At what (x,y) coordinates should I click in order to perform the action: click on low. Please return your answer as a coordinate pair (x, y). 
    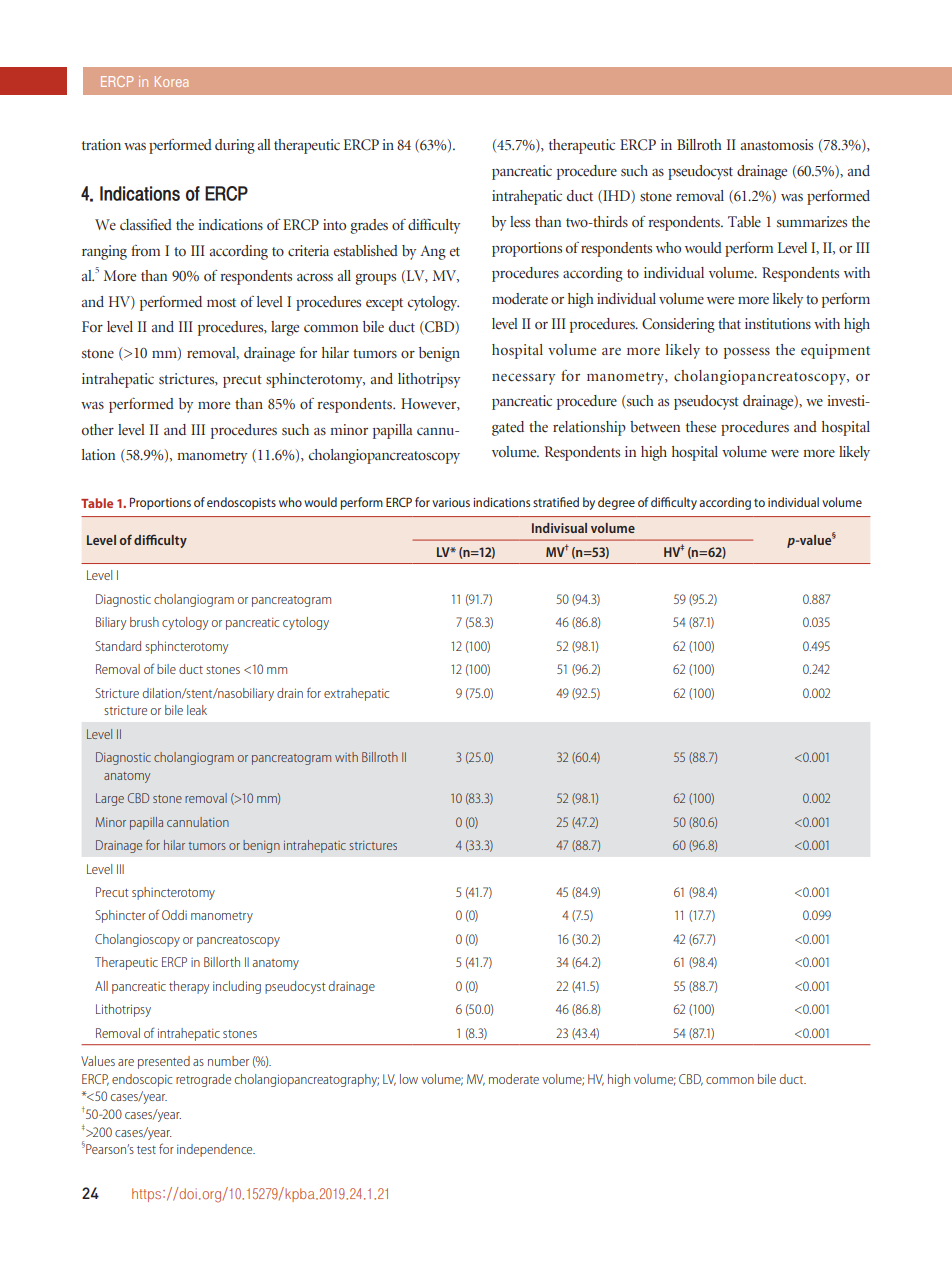
    Looking at the image, I should click on (409, 1079).
